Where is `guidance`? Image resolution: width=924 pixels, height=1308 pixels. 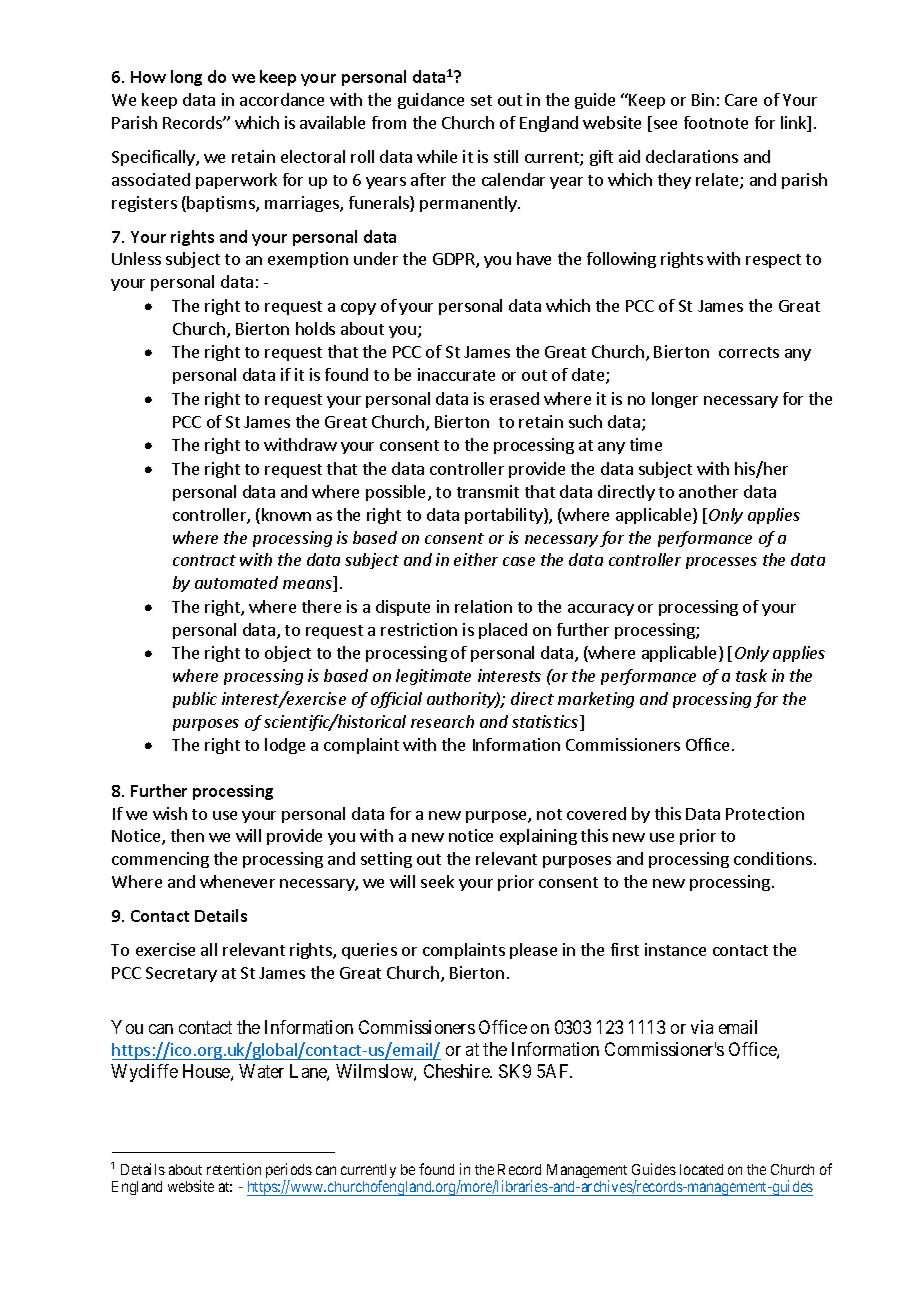
guidance is located at coordinates (431, 101).
